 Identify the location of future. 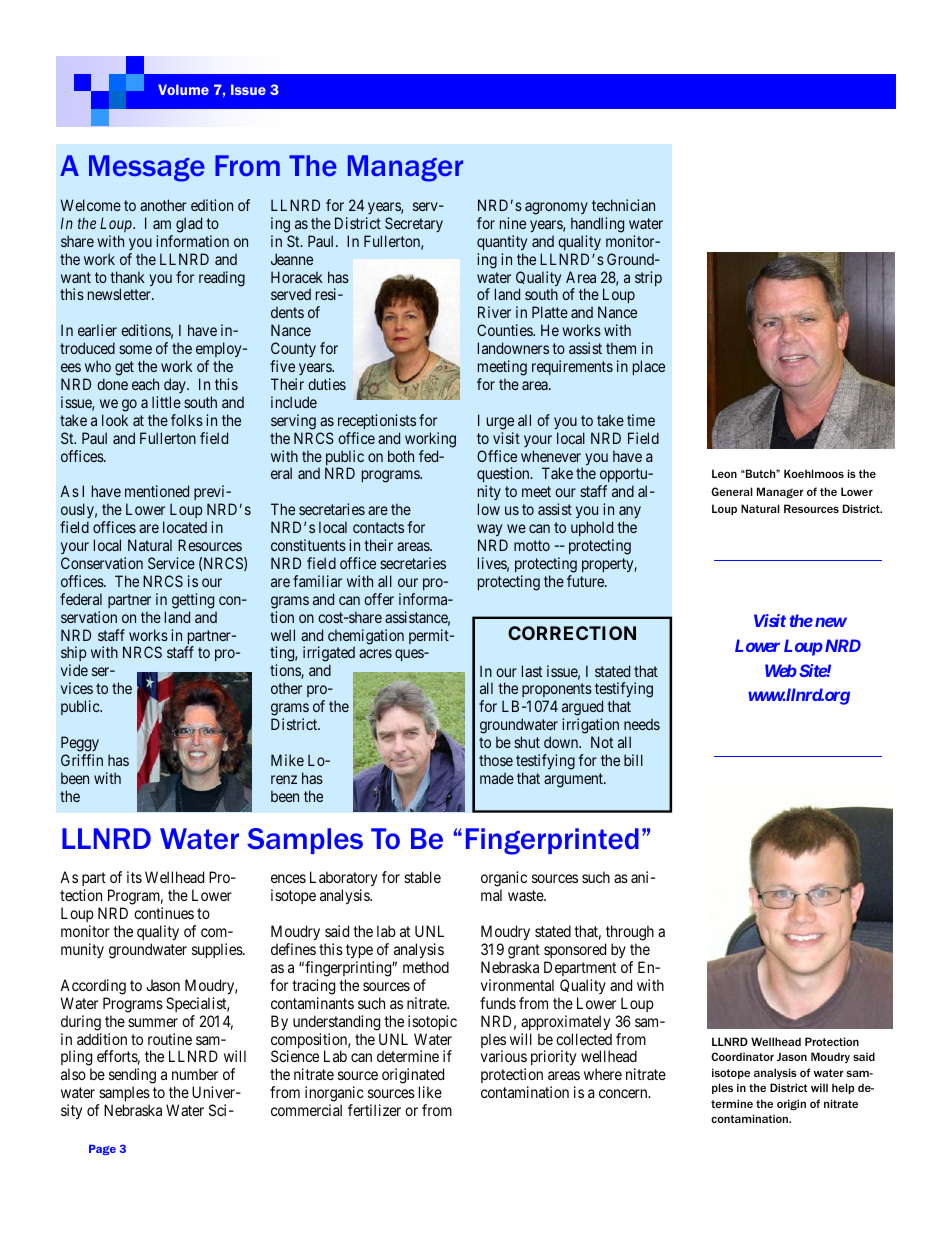
(586, 581).
